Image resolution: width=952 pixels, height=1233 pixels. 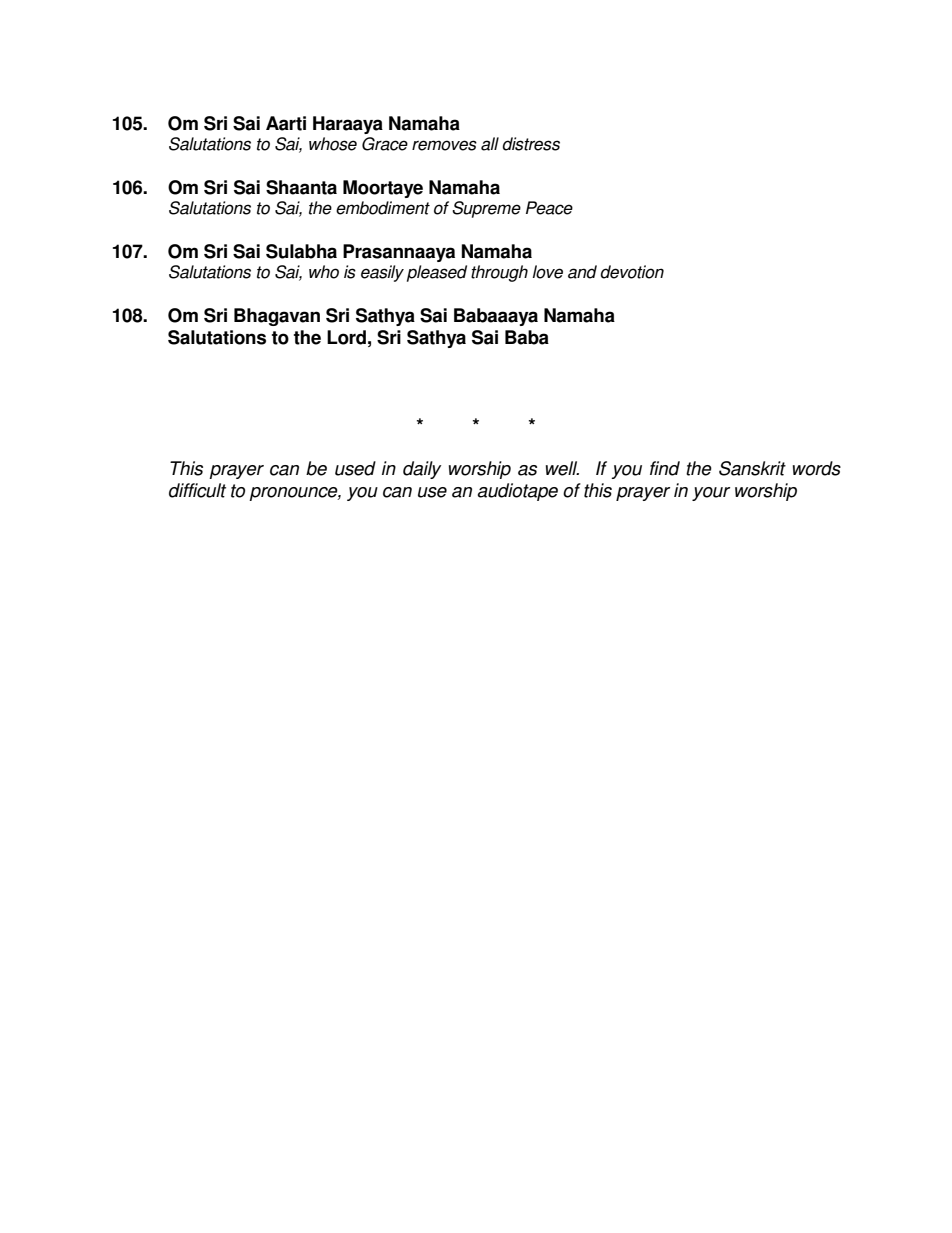 I want to click on your, so click(x=711, y=494).
